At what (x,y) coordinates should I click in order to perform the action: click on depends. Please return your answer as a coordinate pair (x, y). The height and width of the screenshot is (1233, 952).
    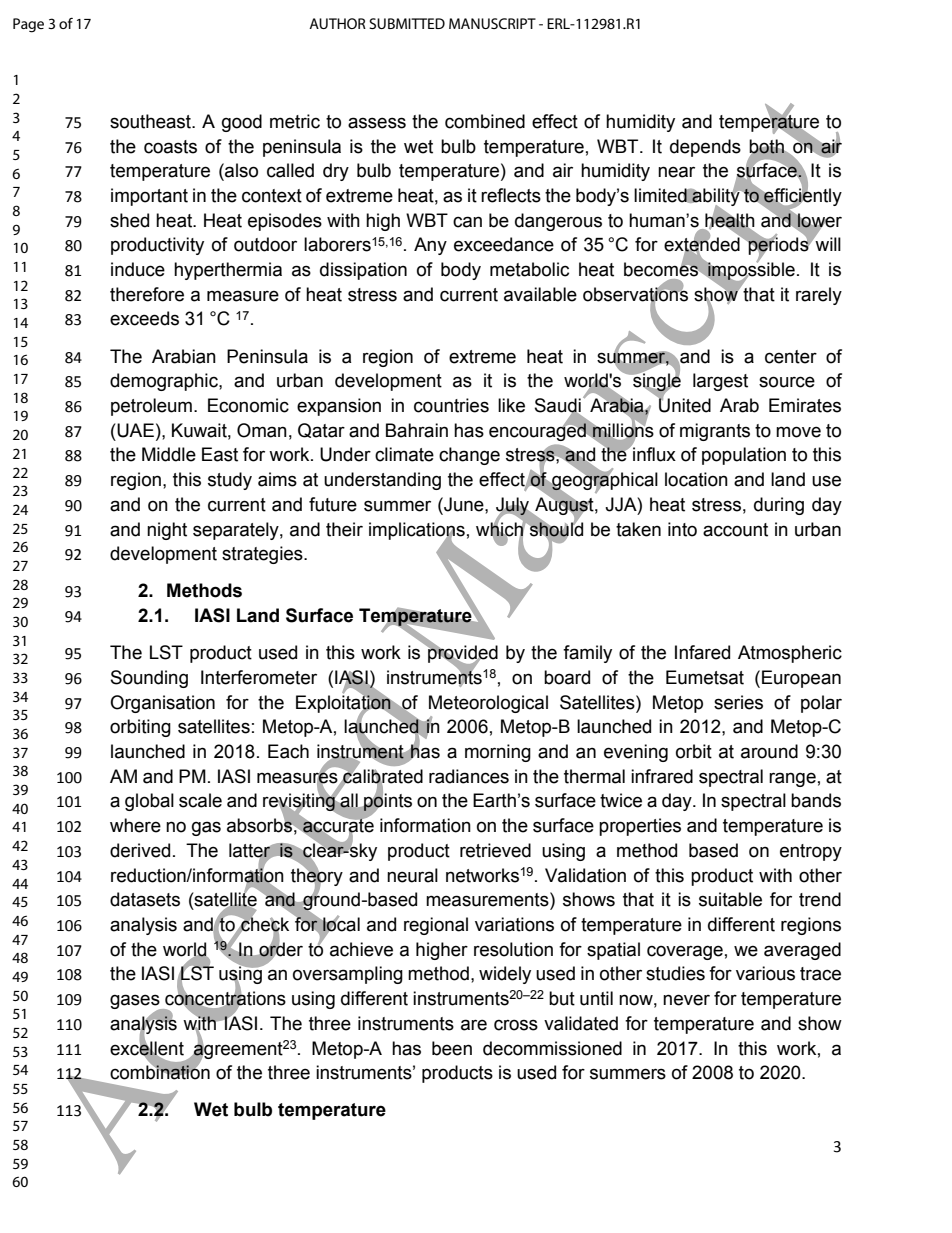
    Looking at the image, I should click on (705, 148).
